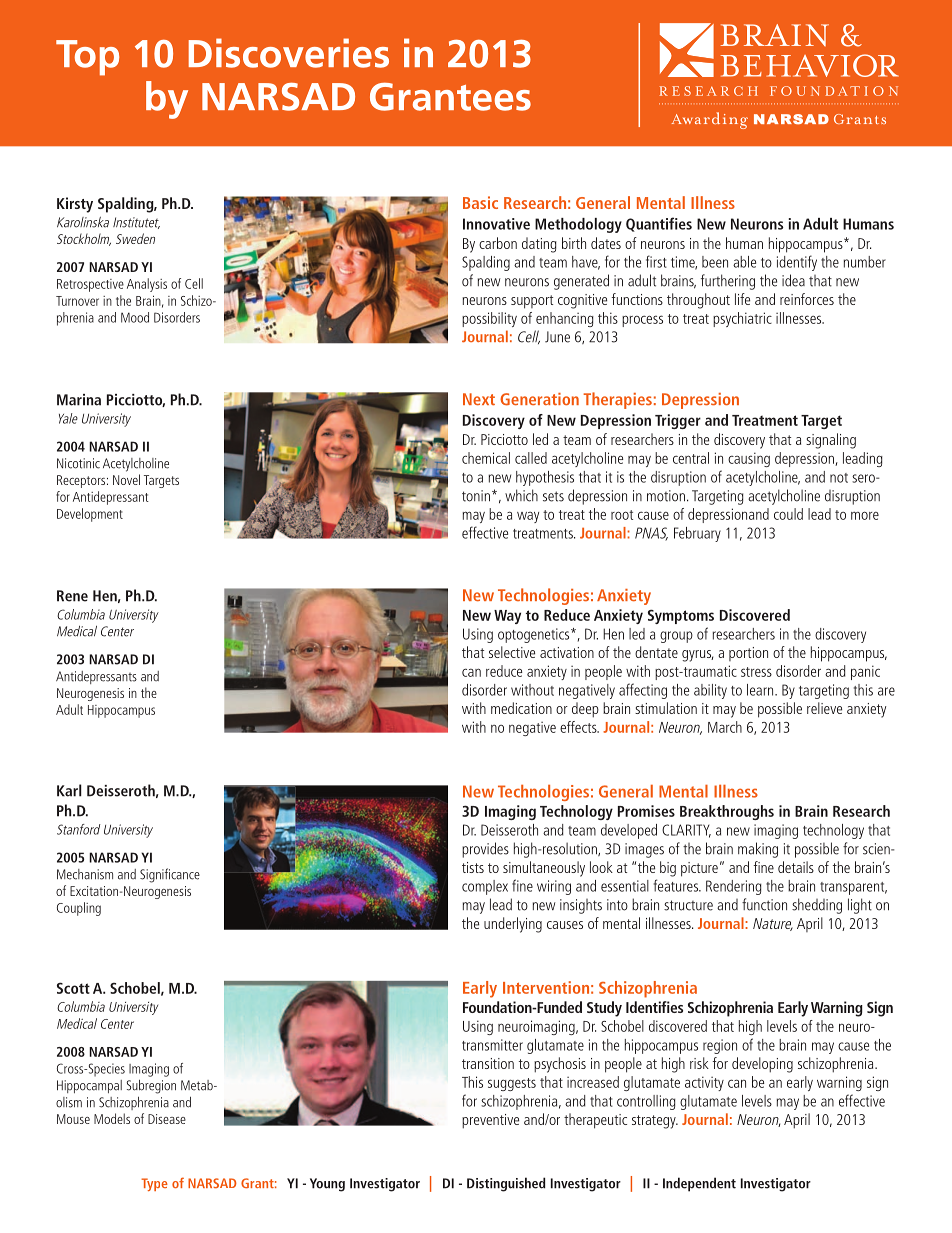 Image resolution: width=952 pixels, height=1233 pixels. Describe the element at coordinates (734, 887) in the screenshot. I see `Rendering` at that location.
